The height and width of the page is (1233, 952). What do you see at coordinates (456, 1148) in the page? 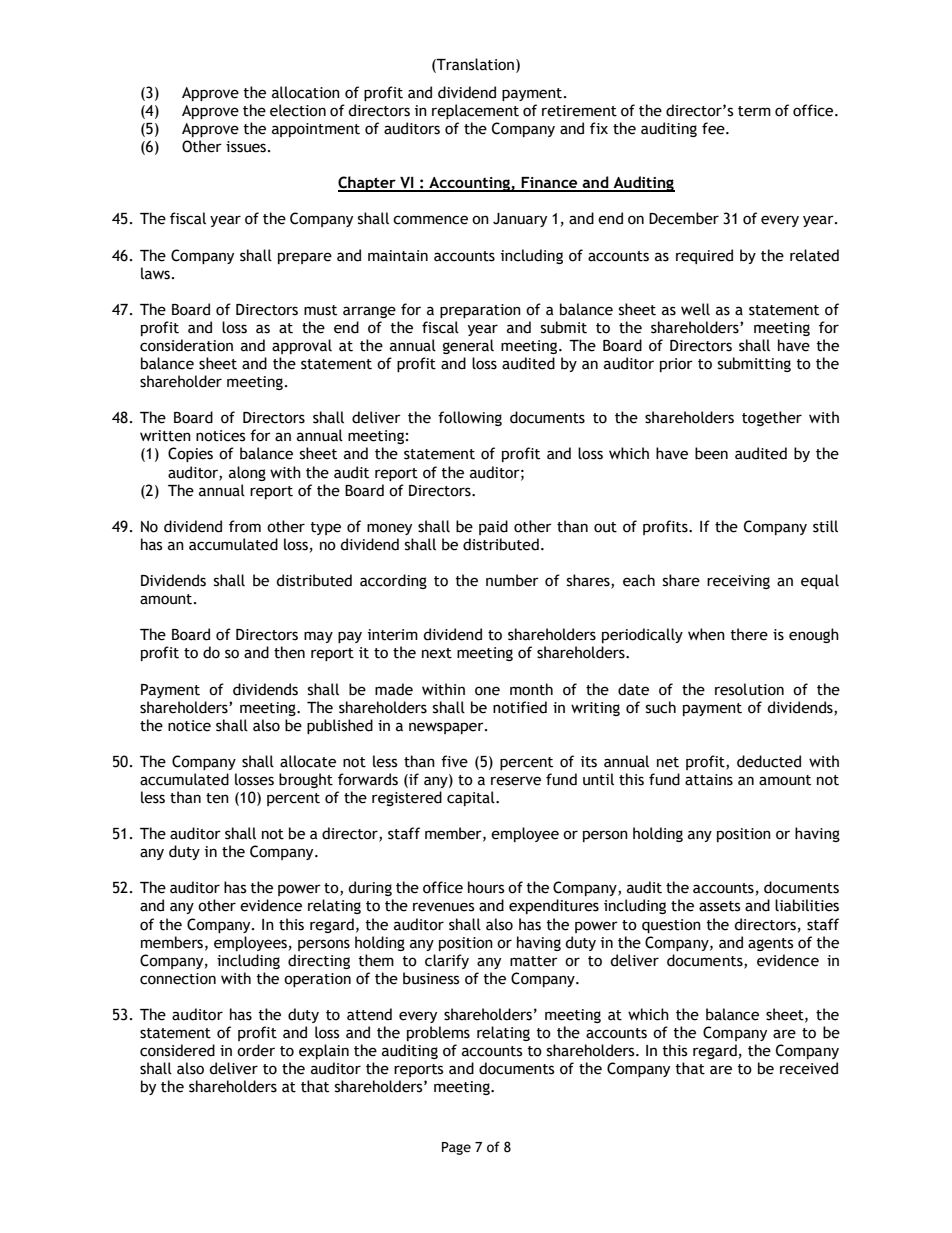
I see `Page` at bounding box center [456, 1148].
